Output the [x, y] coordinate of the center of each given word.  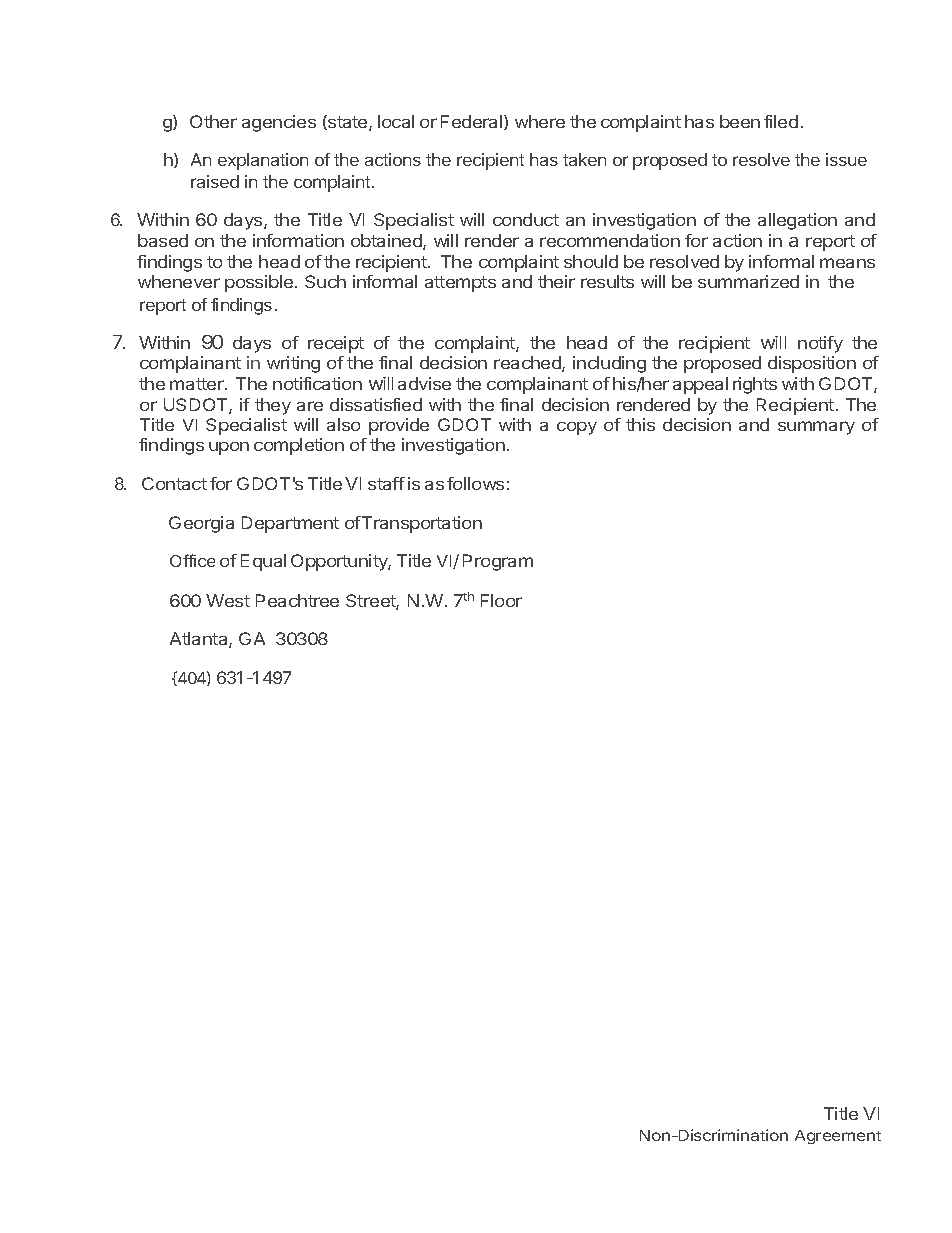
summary [816, 428]
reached [528, 364]
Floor [501, 600]
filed [781, 121]
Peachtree [297, 600]
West [228, 600]
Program [498, 562]
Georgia [201, 524]
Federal [473, 122]
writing [293, 364]
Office [192, 560]
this [640, 424]
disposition [812, 364]
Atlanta [200, 640]
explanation [263, 161]
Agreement [838, 1137]
